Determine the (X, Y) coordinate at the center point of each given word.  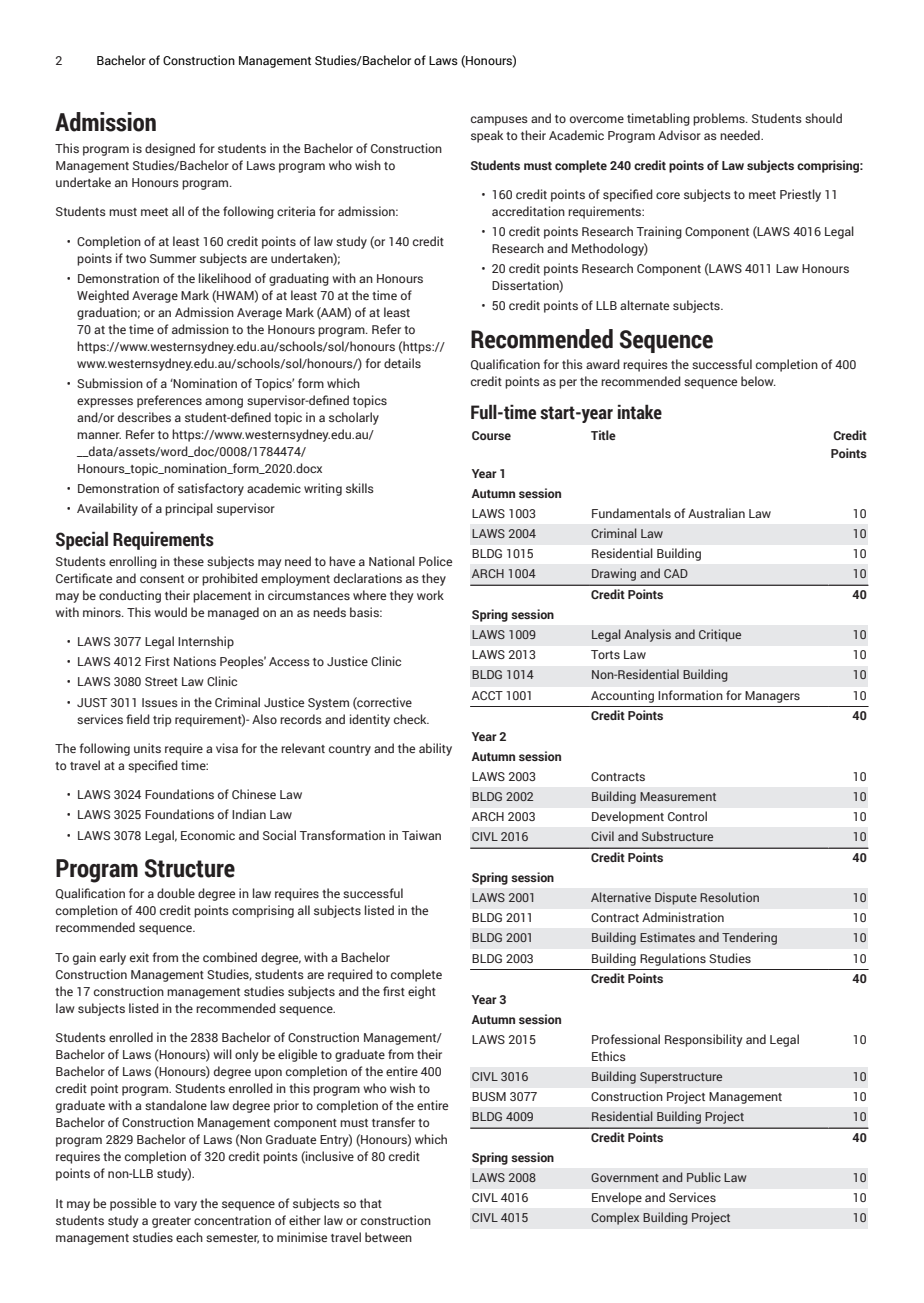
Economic (208, 835)
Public (704, 1177)
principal (189, 509)
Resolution (729, 897)
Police (435, 561)
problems (720, 119)
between (388, 1237)
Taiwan (421, 835)
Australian (716, 513)
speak (487, 136)
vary (185, 1206)
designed (170, 149)
